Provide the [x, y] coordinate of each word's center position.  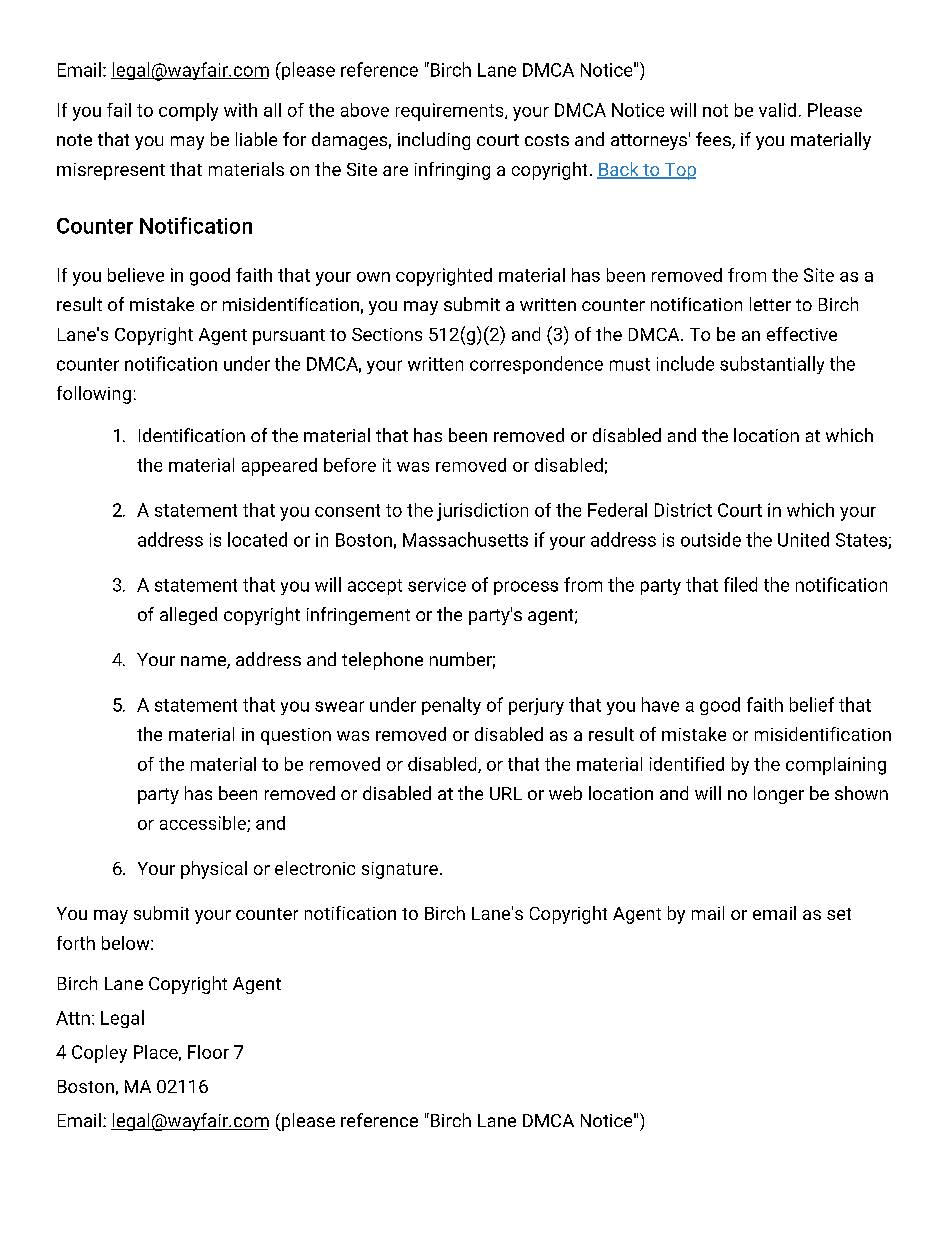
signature [400, 870]
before [350, 465]
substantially [772, 365]
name [204, 662]
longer [779, 795]
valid [777, 110]
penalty [451, 706]
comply [188, 112]
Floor [208, 1052]
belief [812, 704]
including [434, 141]
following [94, 395]
